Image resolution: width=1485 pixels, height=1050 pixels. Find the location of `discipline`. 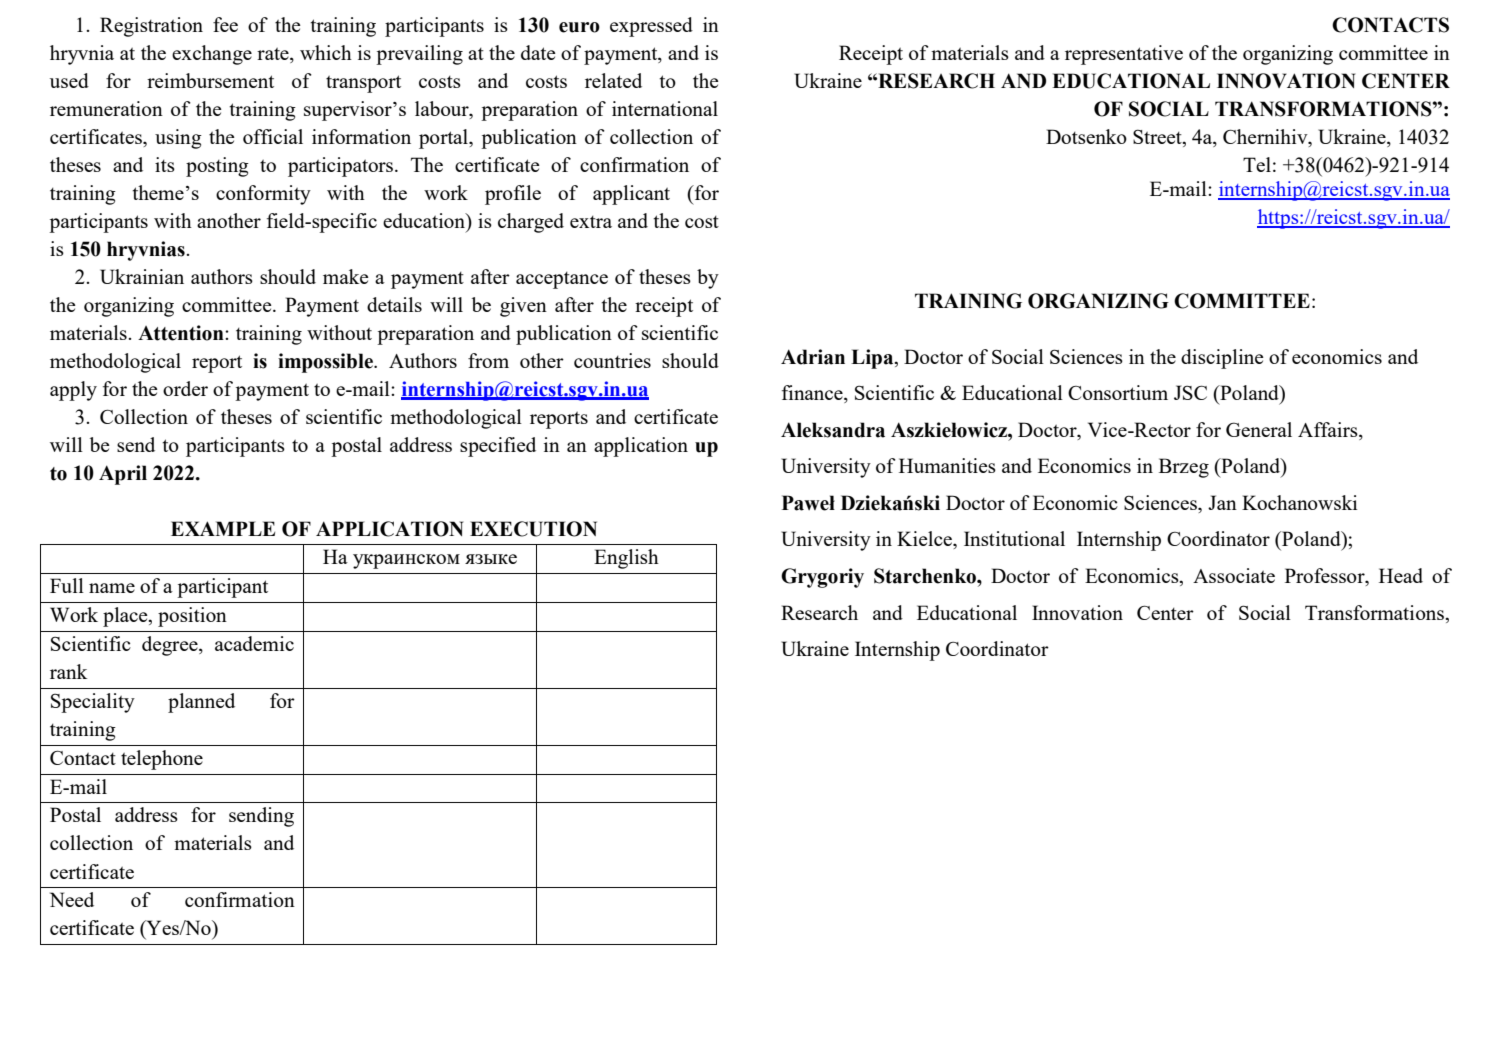

discipline is located at coordinates (1222, 359).
